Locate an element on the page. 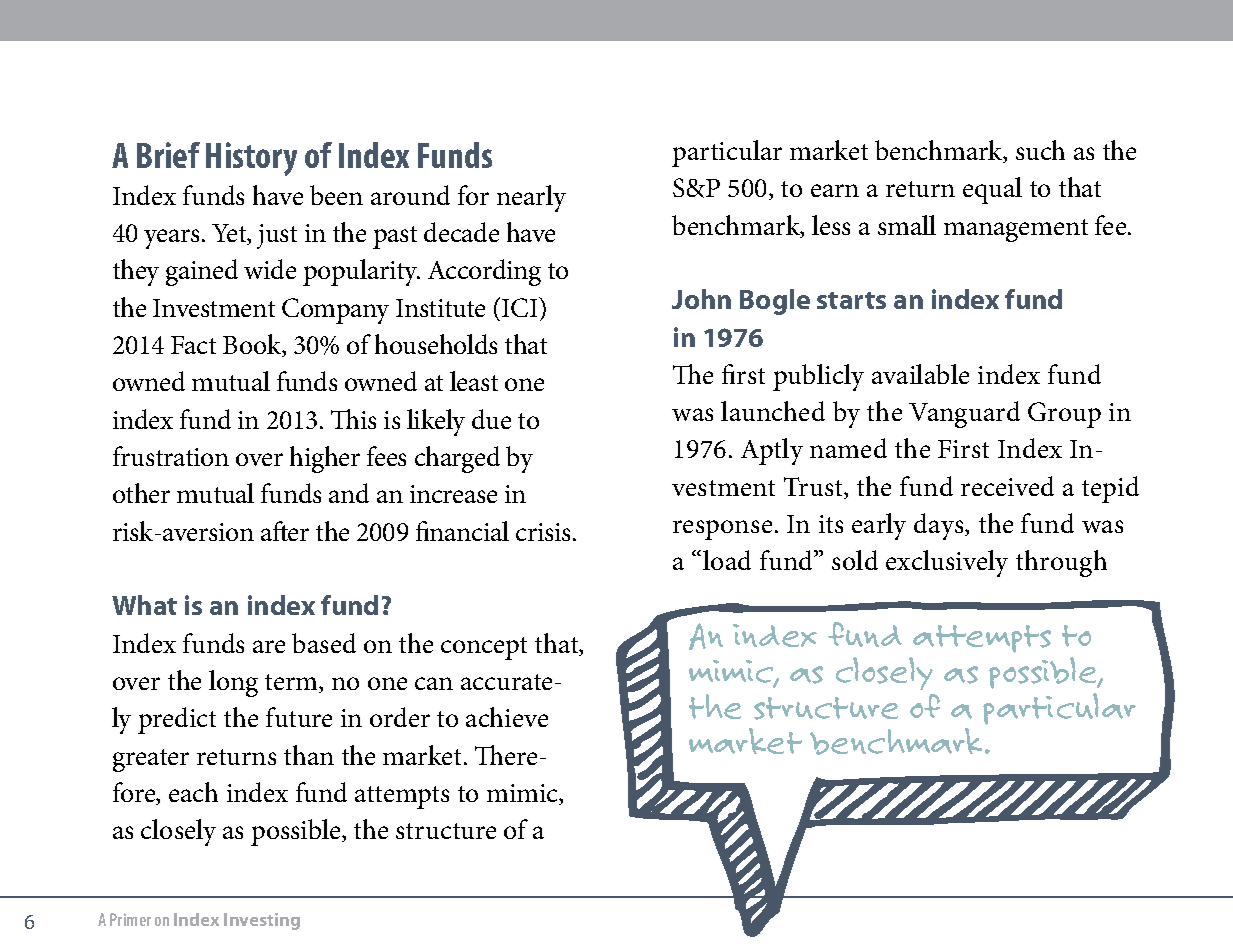 Image resolution: width=1233 pixels, height=952 pixels. History is located at coordinates (251, 159).
